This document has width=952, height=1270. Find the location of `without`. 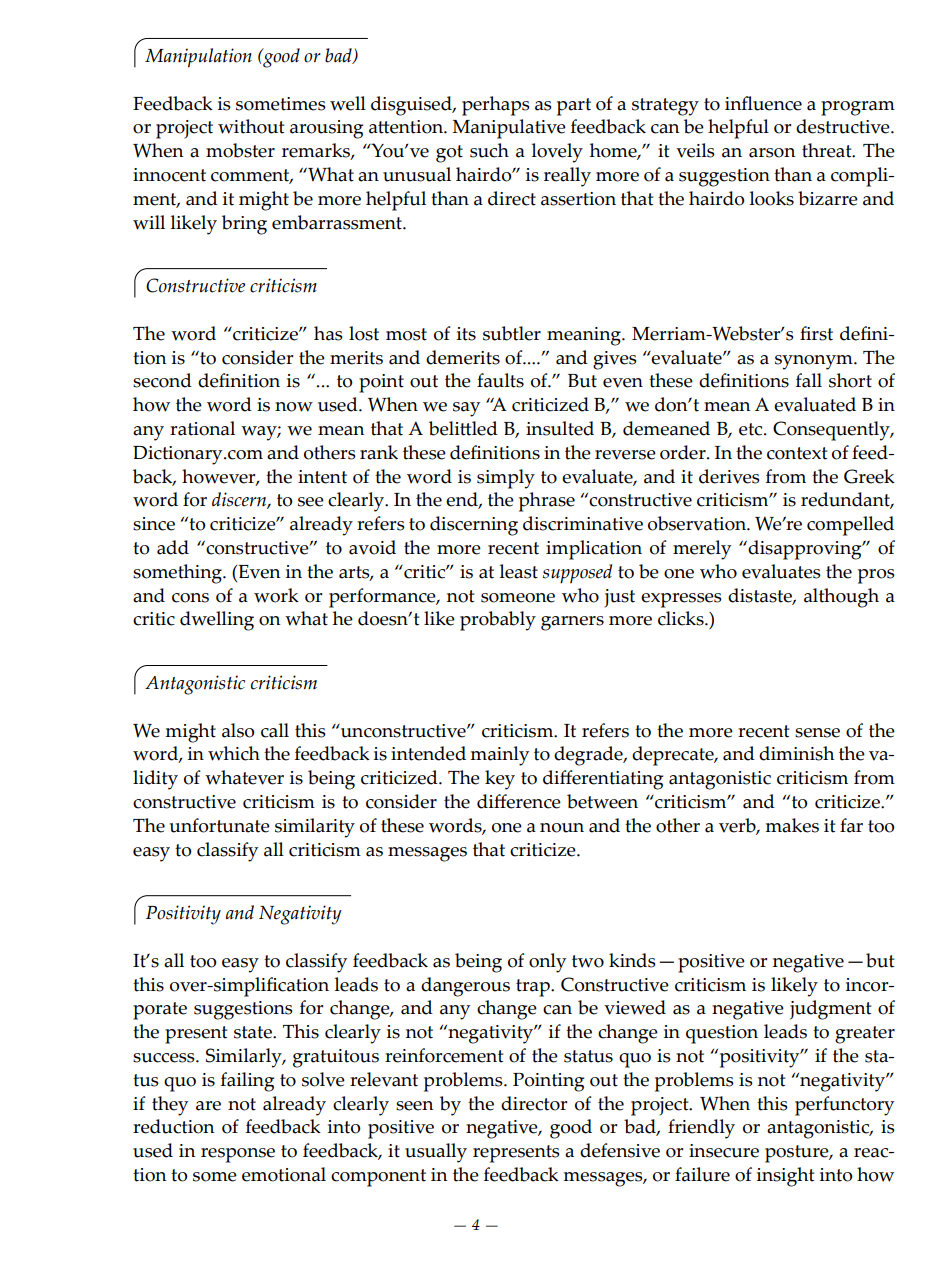

without is located at coordinates (251, 126).
